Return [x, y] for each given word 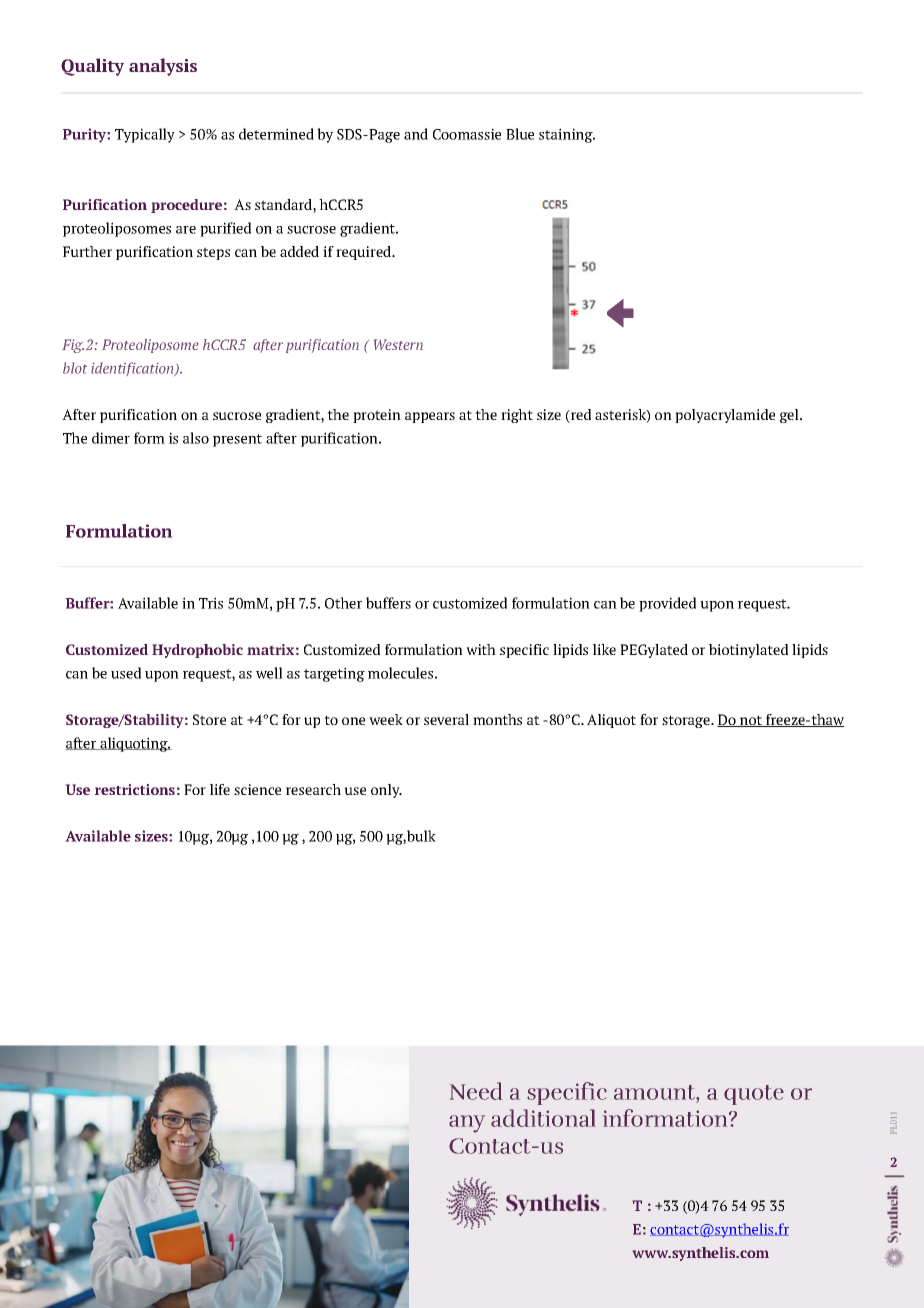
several [446, 719]
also [196, 438]
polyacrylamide [725, 416]
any [467, 1124]
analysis [163, 67]
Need [476, 1091]
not [751, 721]
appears [430, 417]
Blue [520, 134]
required [365, 253]
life [220, 789]
